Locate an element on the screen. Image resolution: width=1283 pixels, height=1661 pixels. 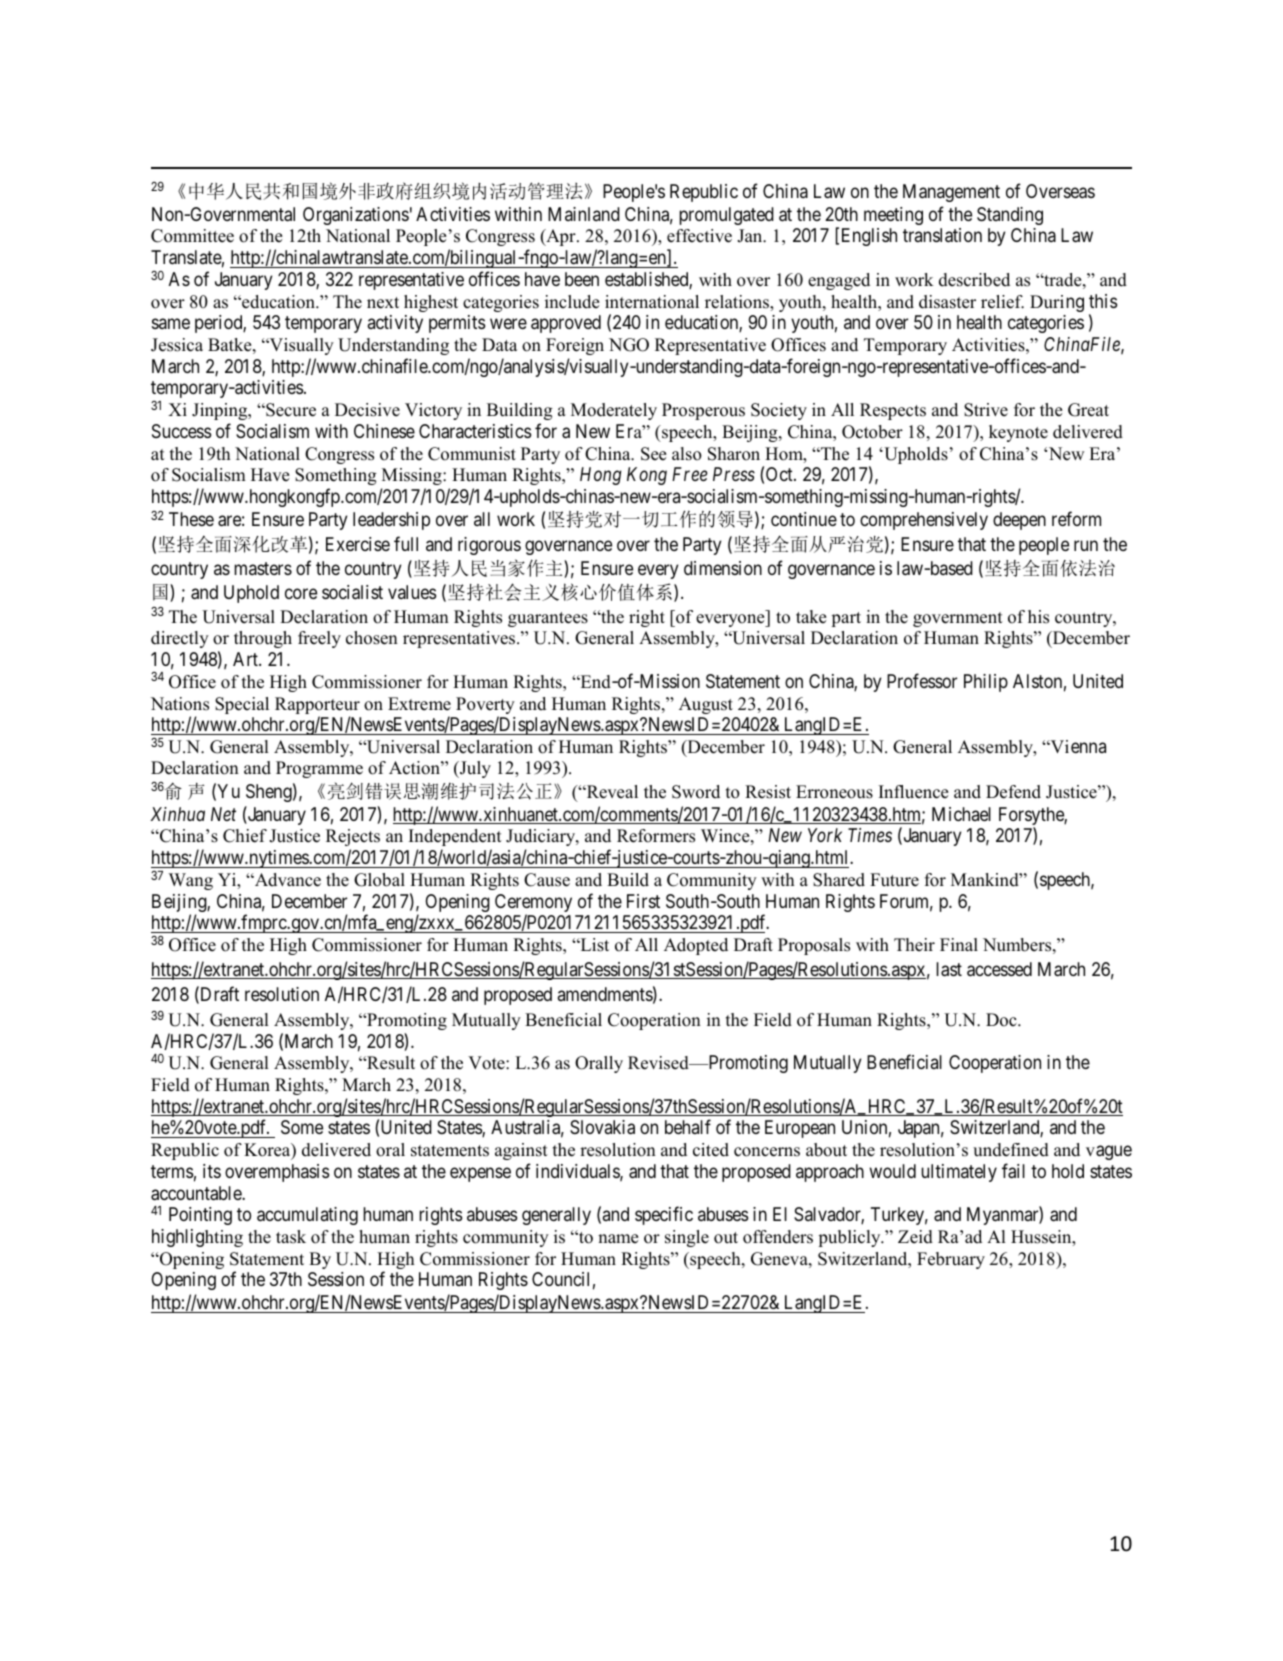
Mainland is located at coordinates (584, 214).
